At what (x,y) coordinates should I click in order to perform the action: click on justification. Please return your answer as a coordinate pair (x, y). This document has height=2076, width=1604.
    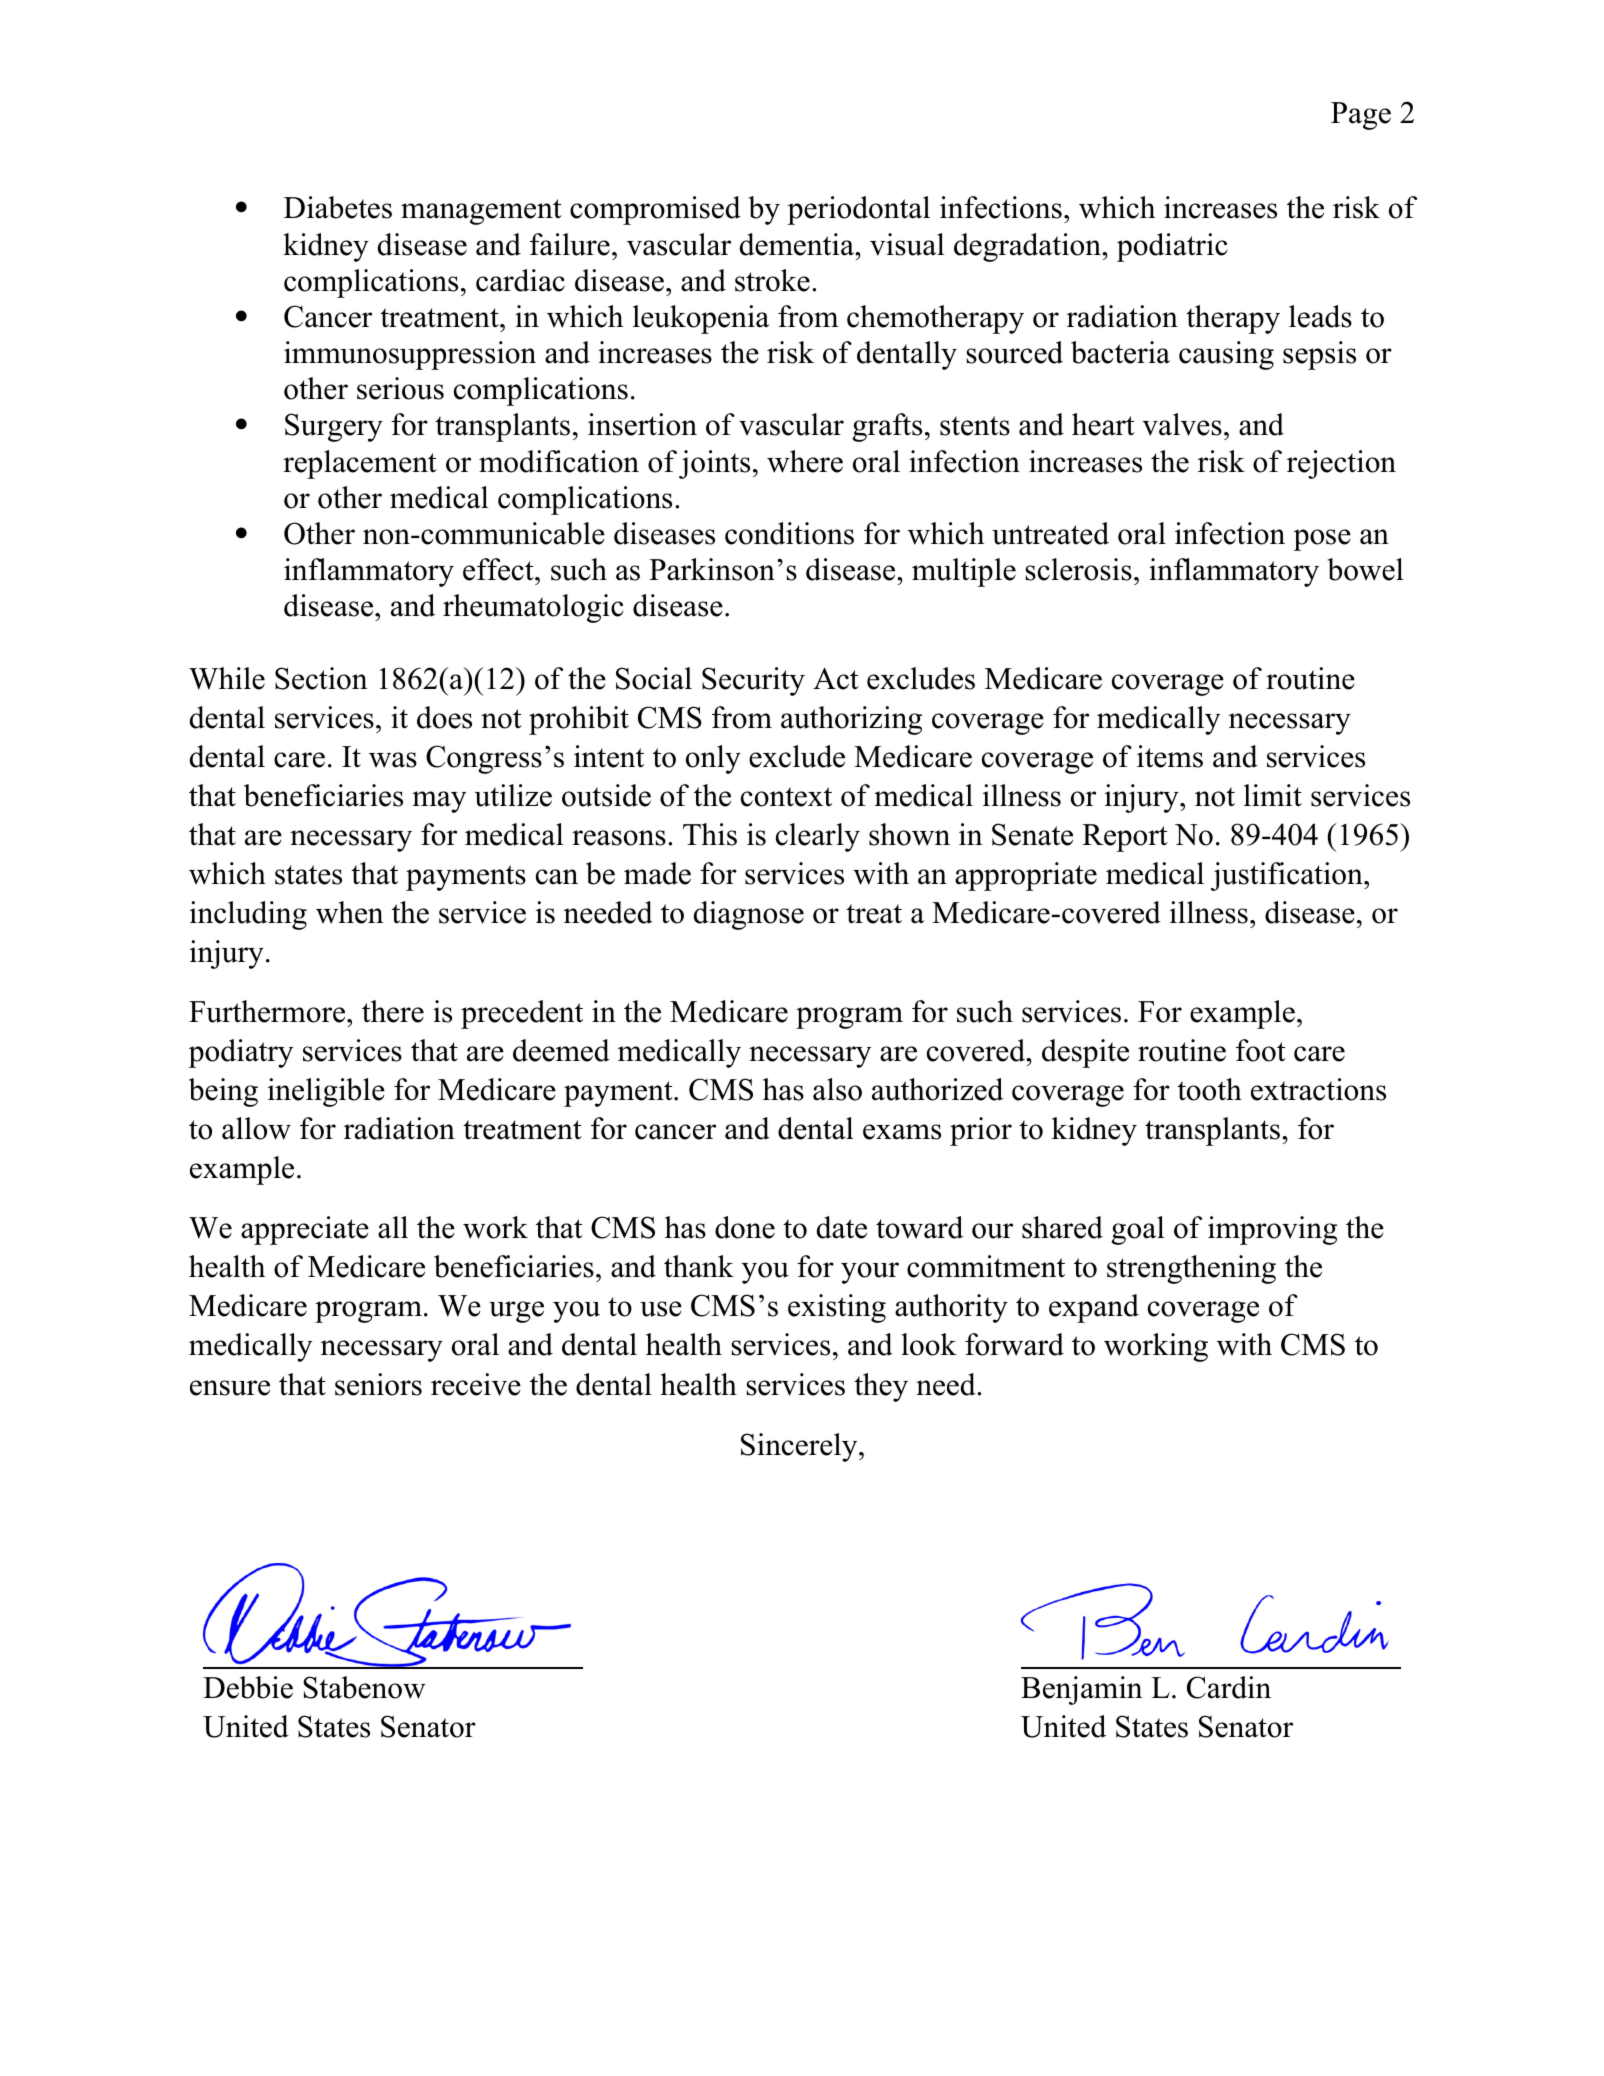
    Looking at the image, I should click on (1288, 876).
